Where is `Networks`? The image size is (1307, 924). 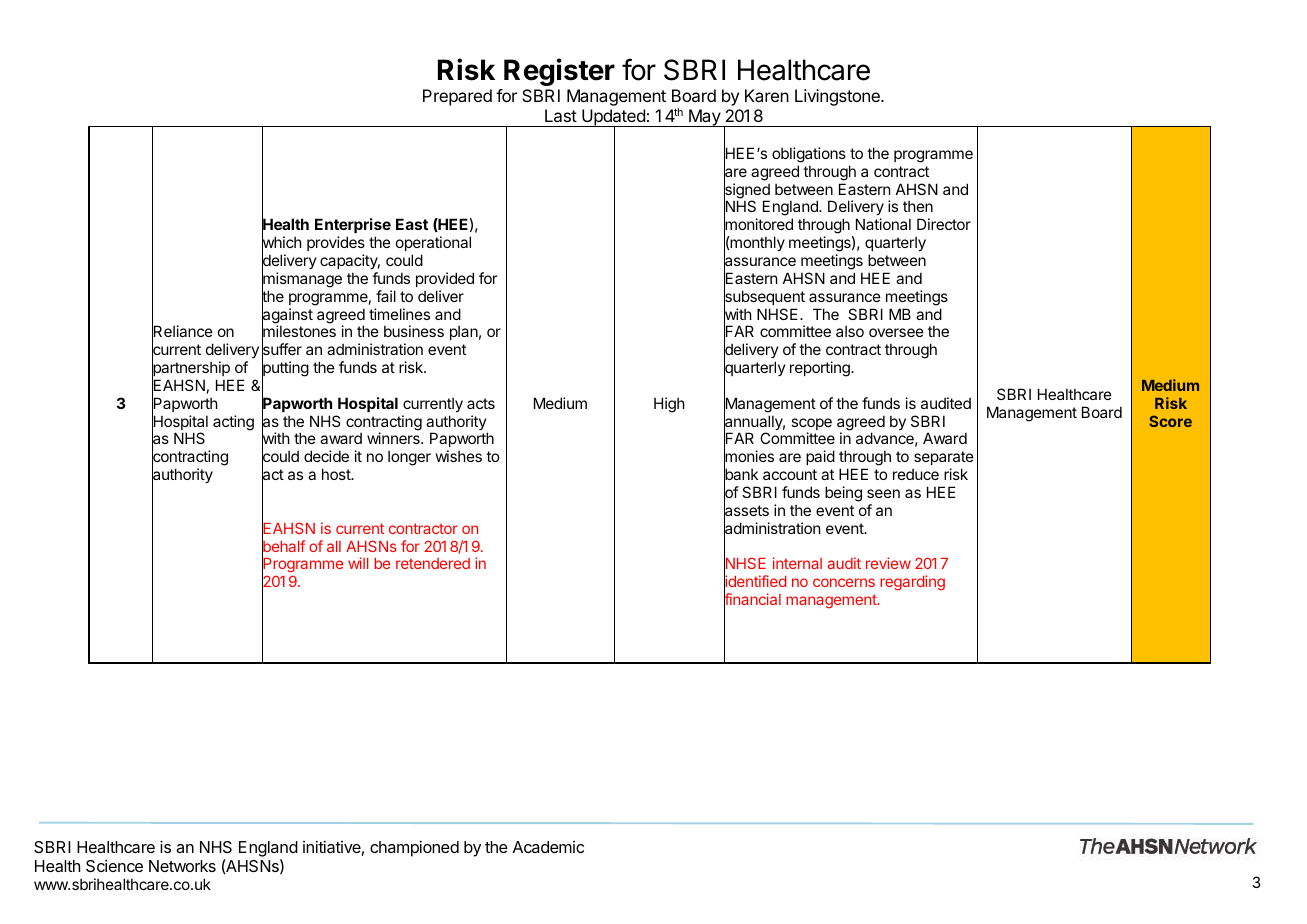 Networks is located at coordinates (182, 866).
